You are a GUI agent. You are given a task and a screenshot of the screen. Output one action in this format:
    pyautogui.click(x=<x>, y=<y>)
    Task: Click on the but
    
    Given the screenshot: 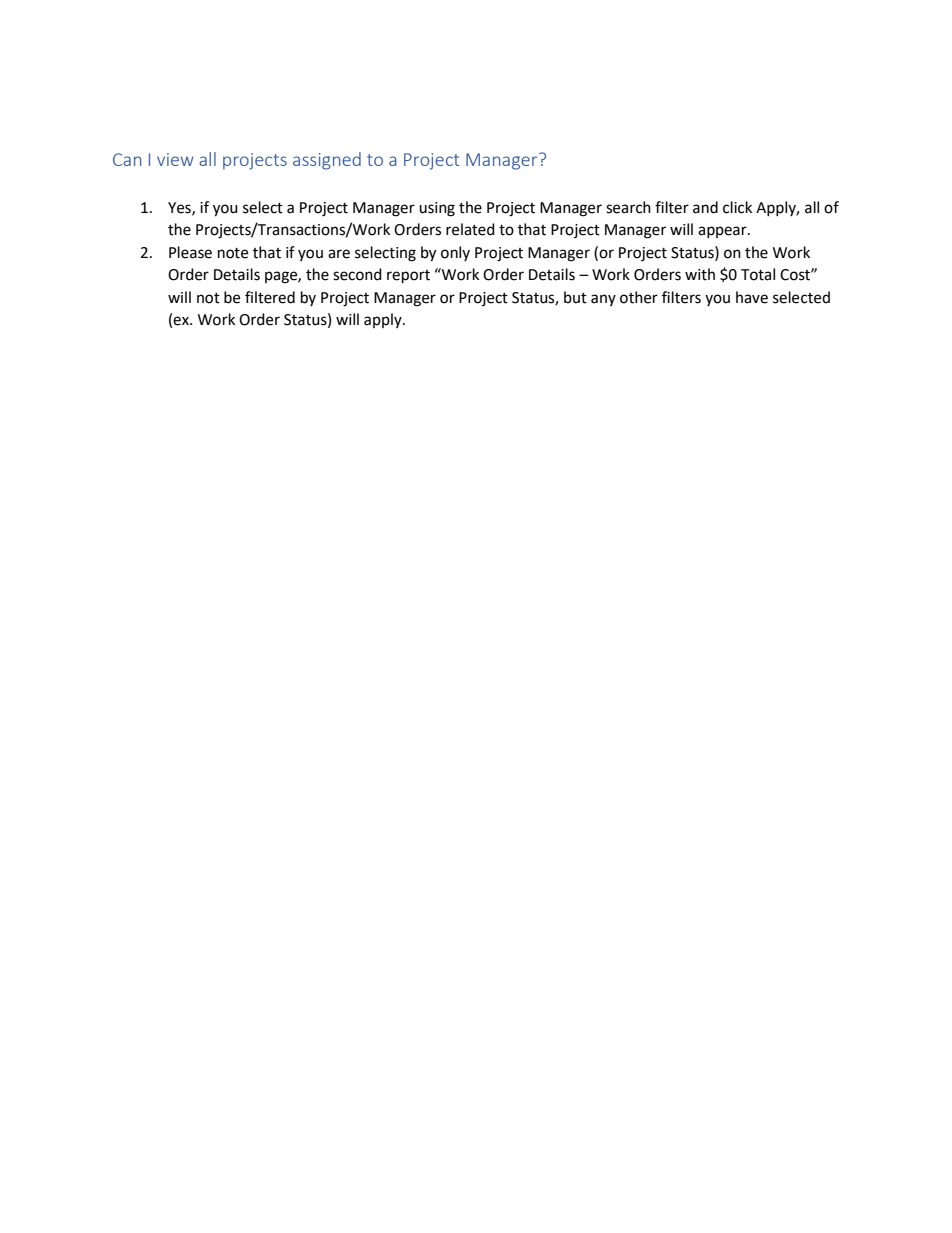 What is the action you would take?
    pyautogui.click(x=575, y=297)
